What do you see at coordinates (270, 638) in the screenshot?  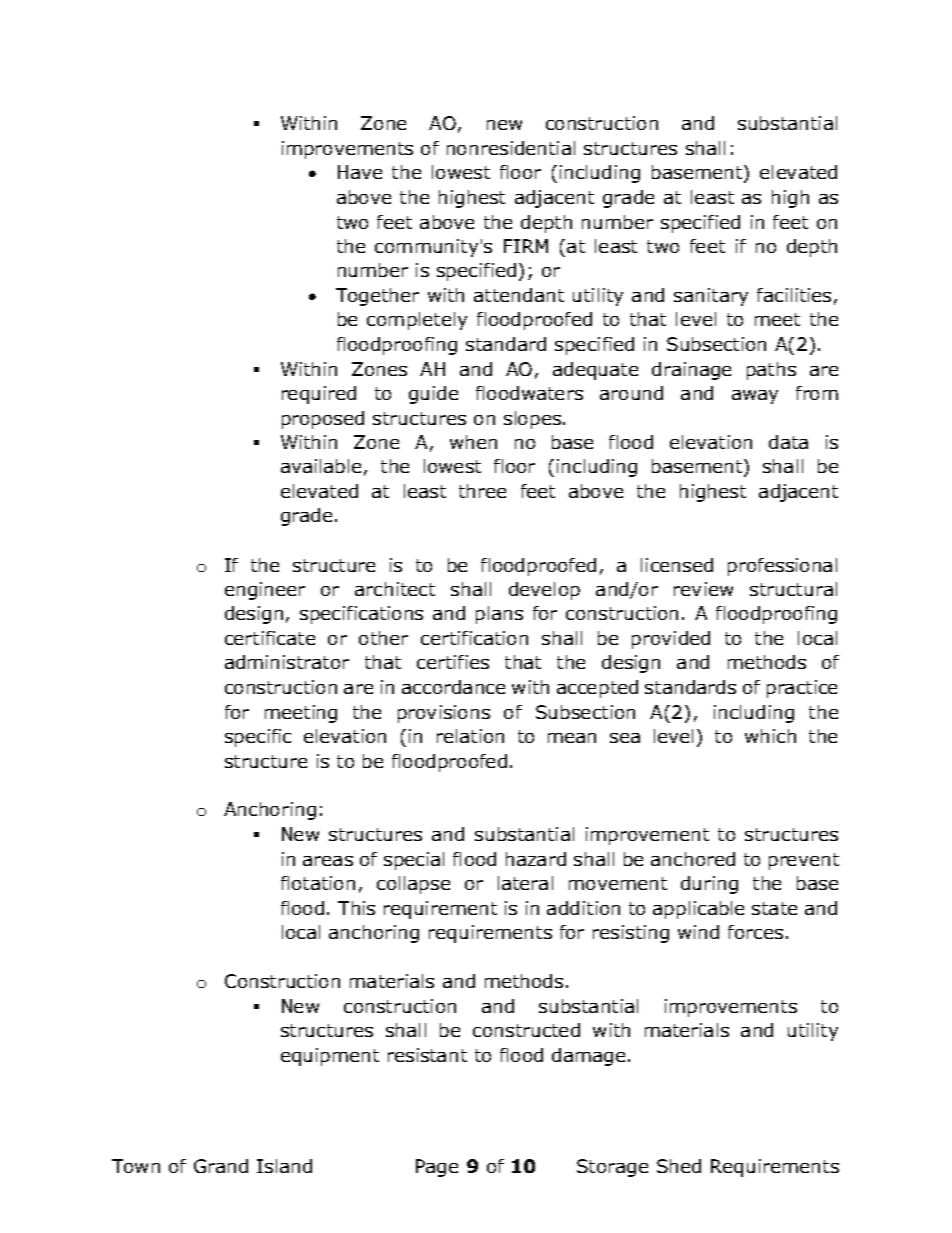 I see `certificate` at bounding box center [270, 638].
